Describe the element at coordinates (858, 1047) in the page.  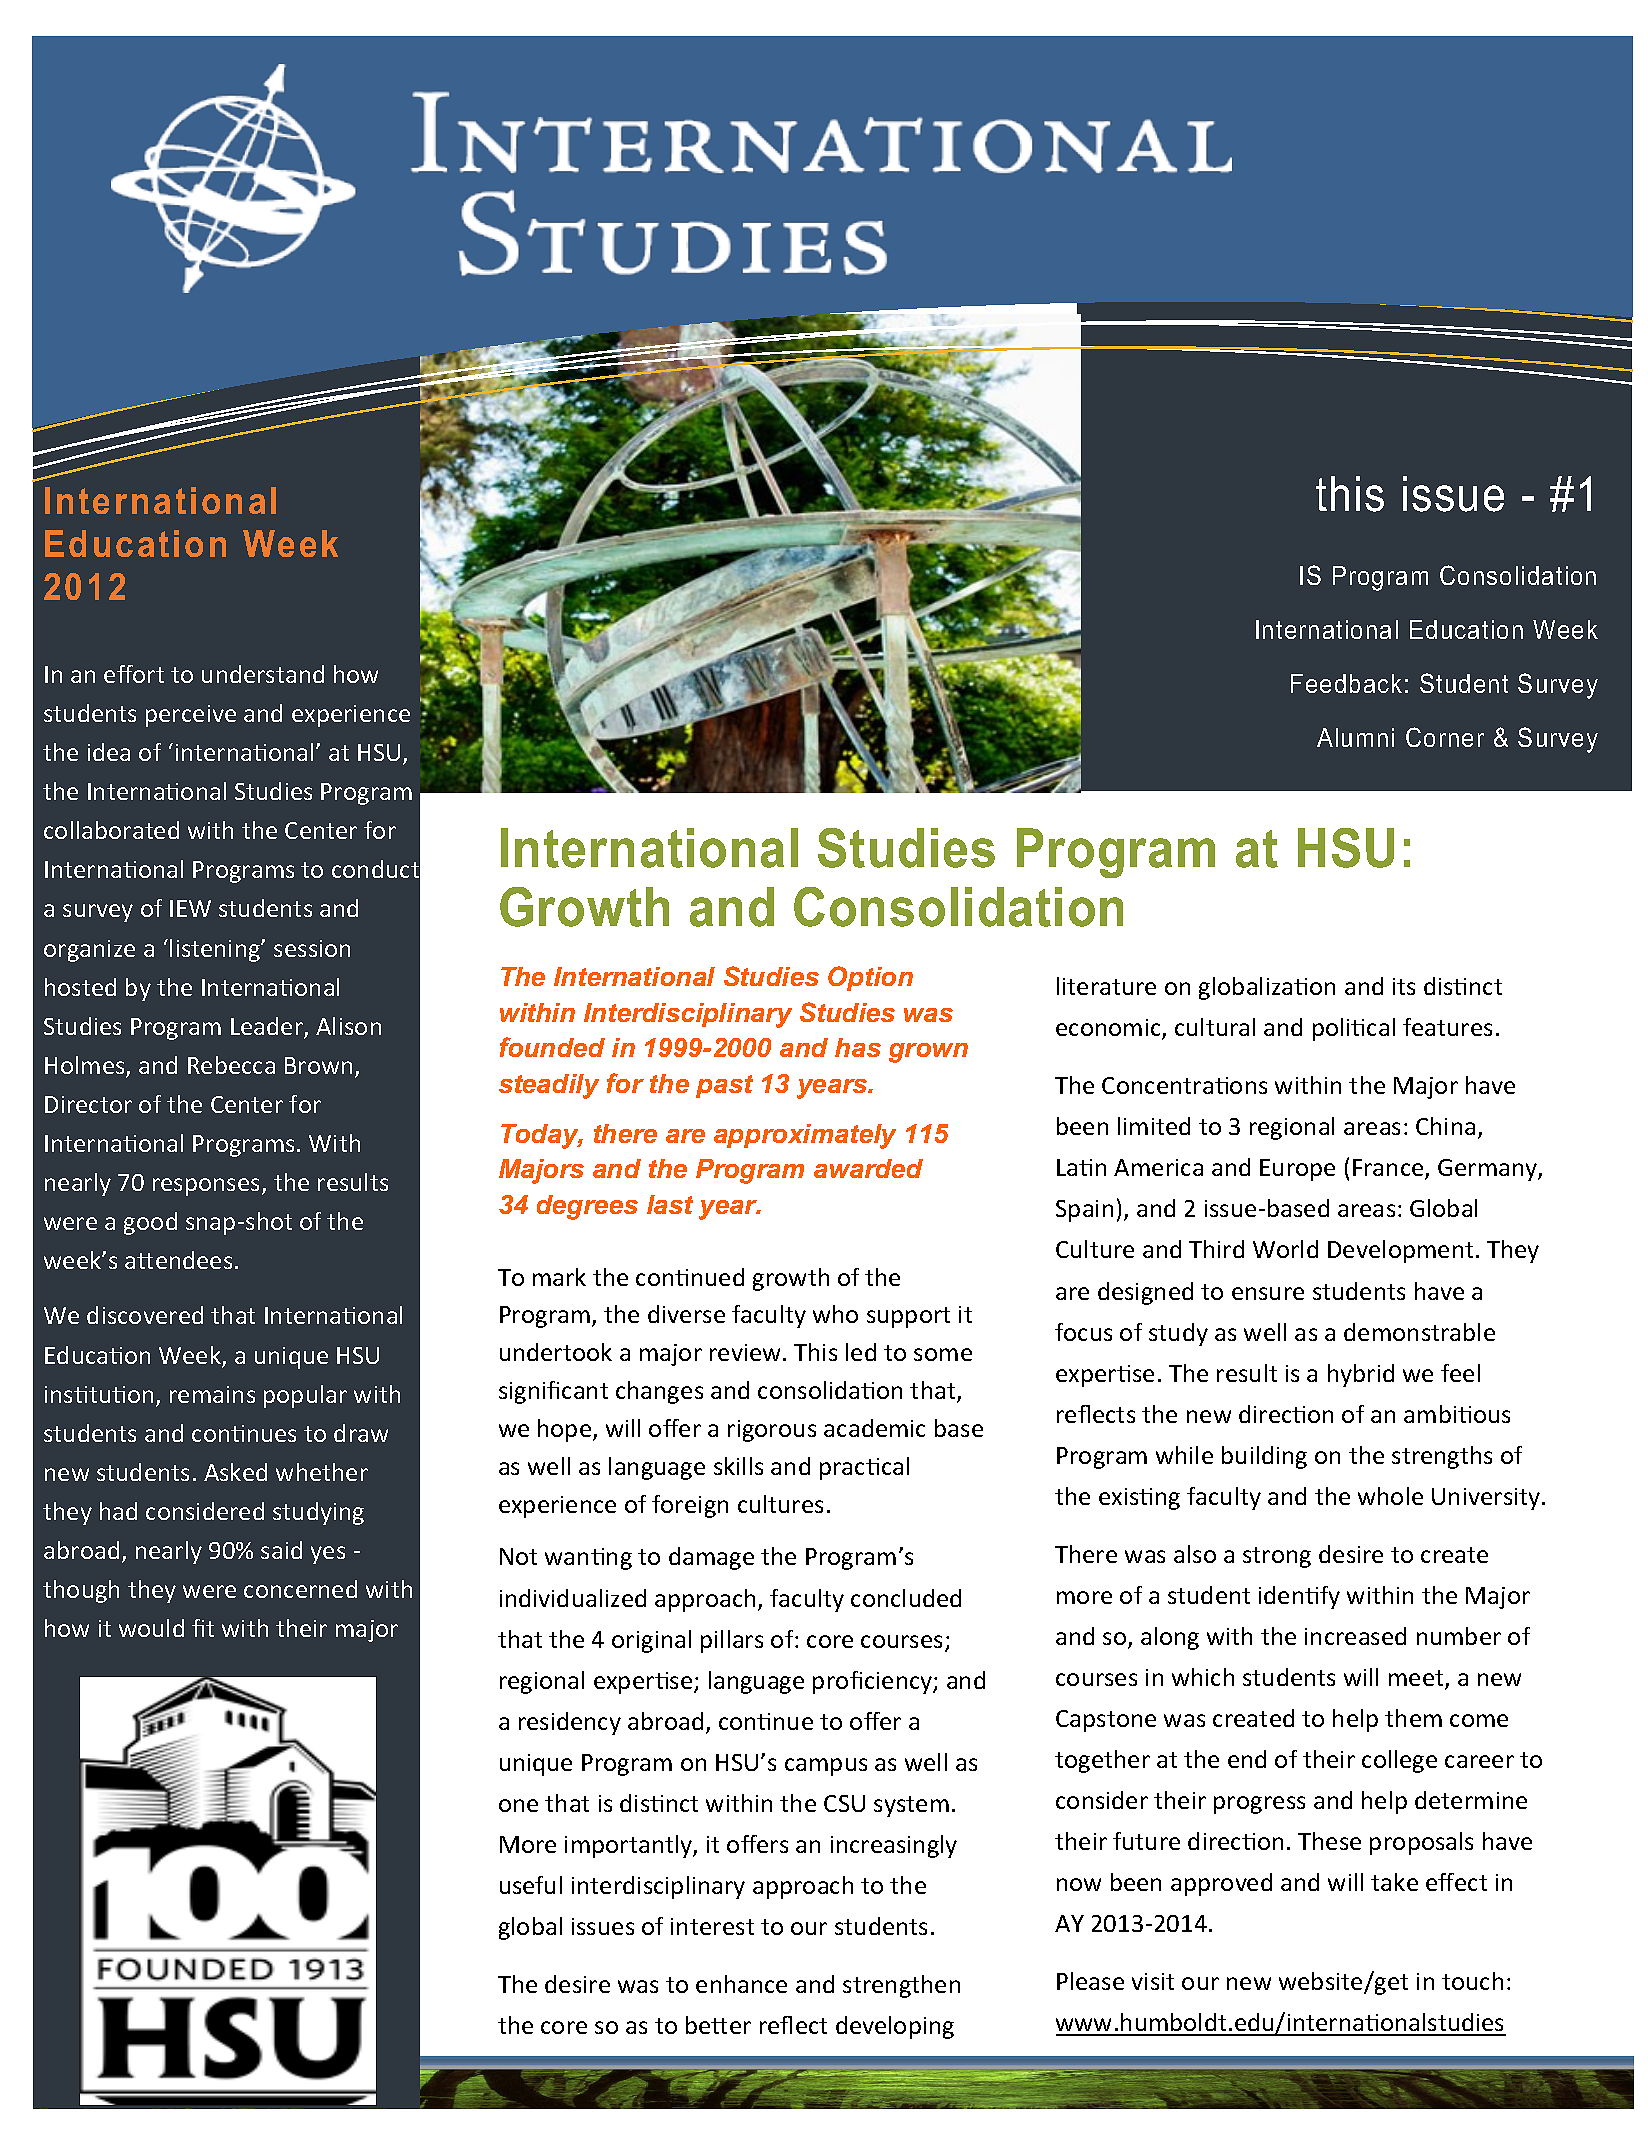
I see `has` at that location.
